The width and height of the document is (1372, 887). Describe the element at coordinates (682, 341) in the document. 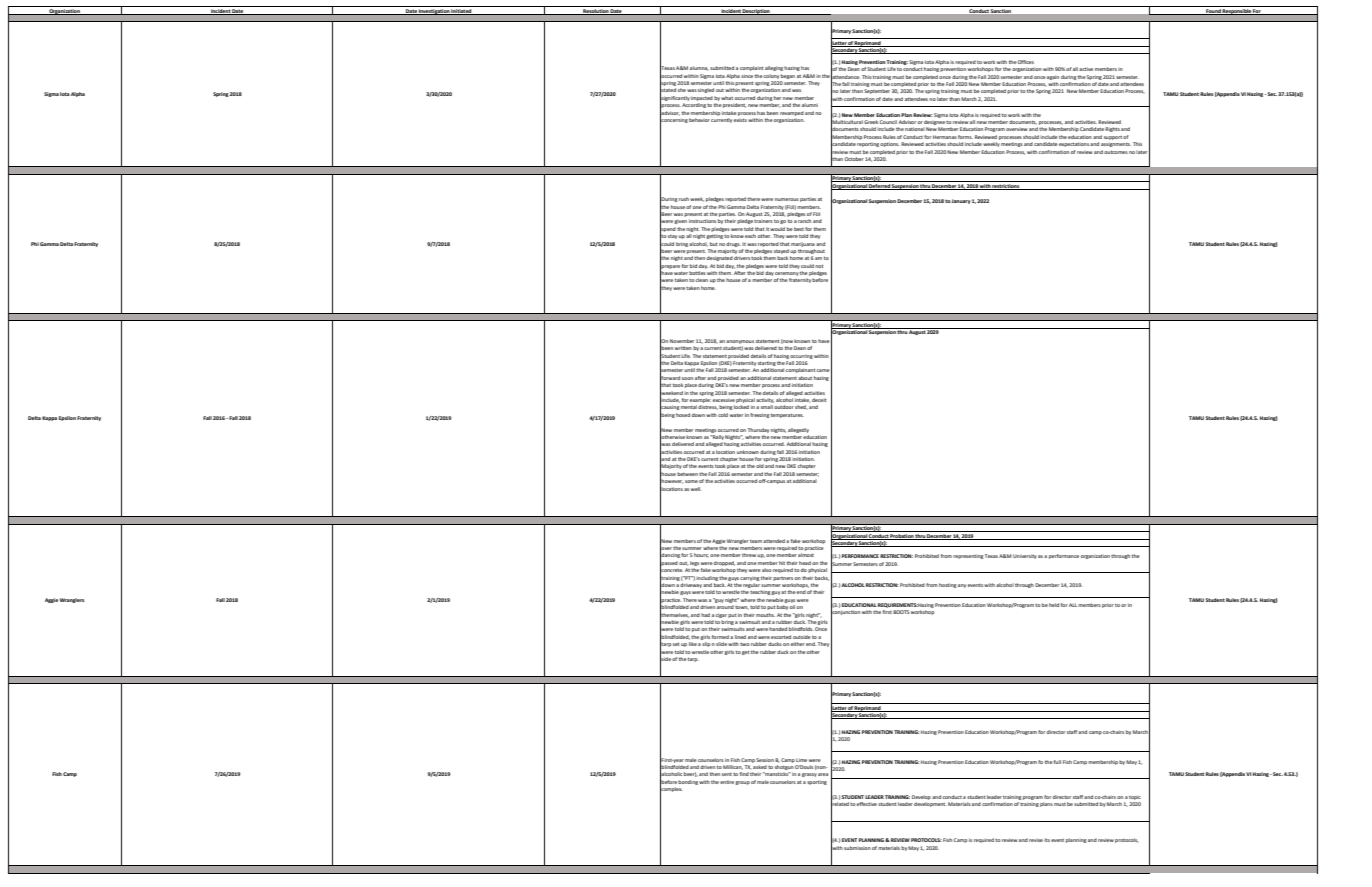

I see `November` at that location.
